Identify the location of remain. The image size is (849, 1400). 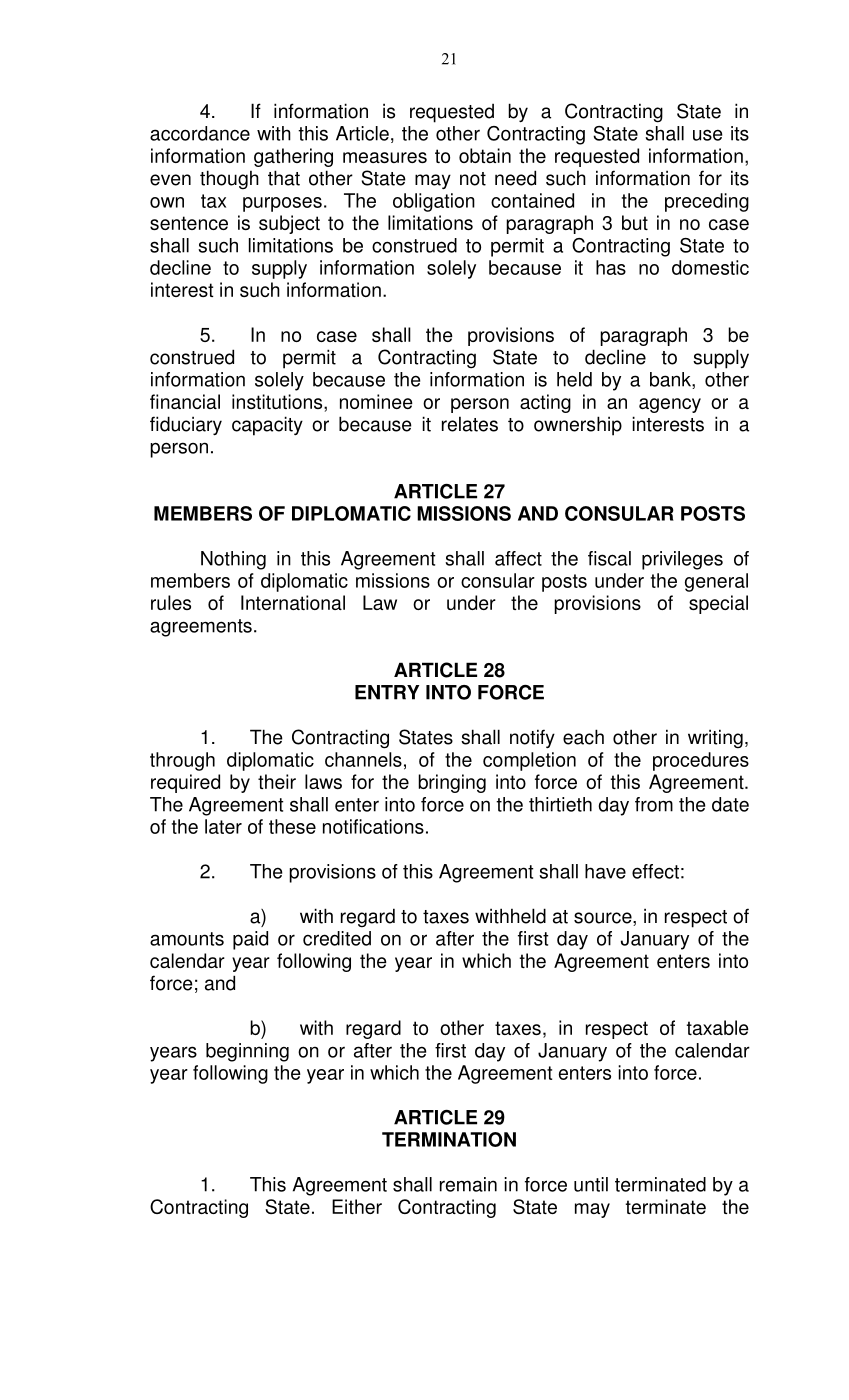
(468, 1184).
